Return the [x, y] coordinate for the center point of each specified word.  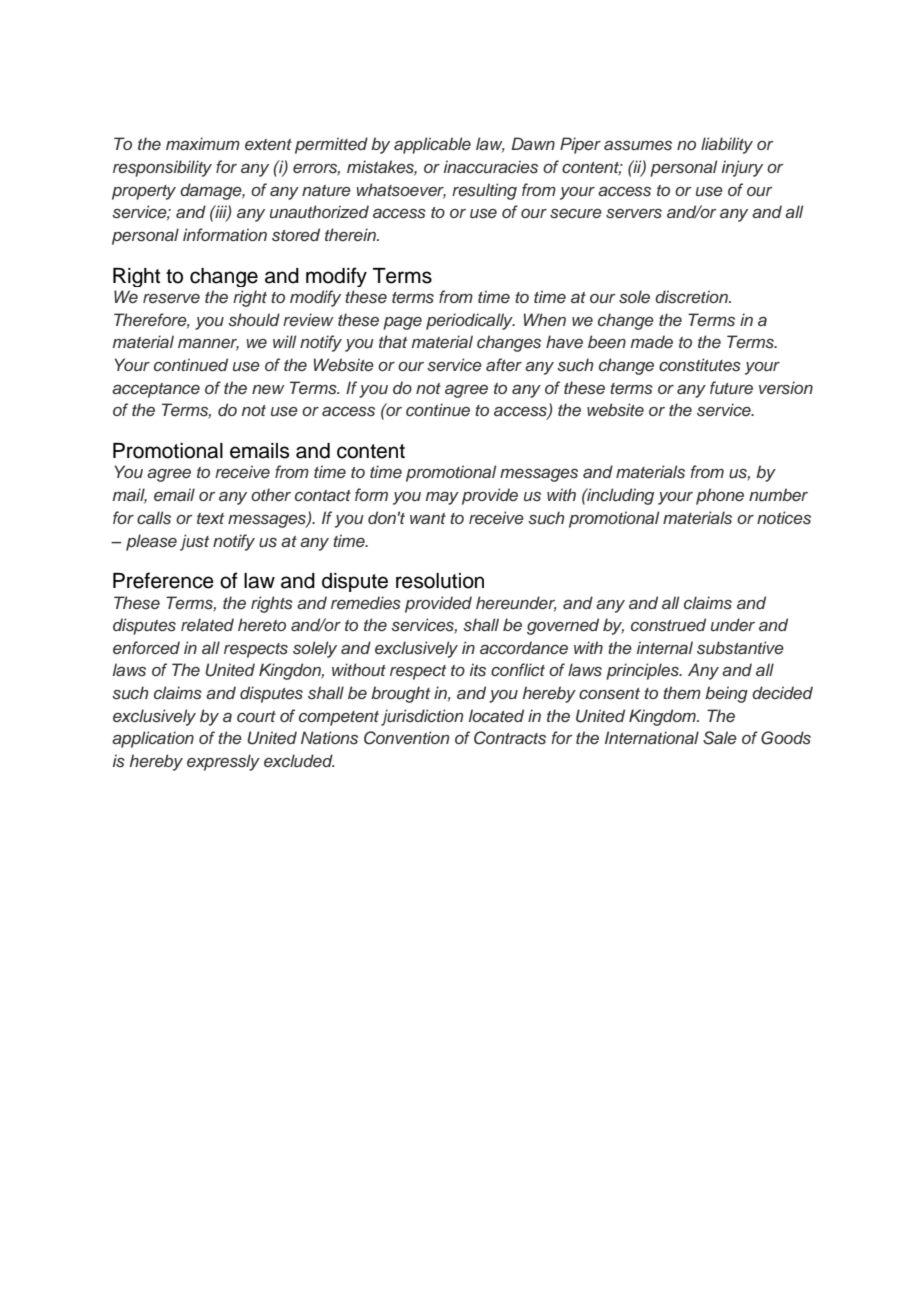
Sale [720, 738]
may [442, 498]
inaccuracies [491, 167]
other [271, 494]
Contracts [510, 738]
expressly [223, 762]
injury [742, 168]
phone [720, 496]
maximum [203, 143]
